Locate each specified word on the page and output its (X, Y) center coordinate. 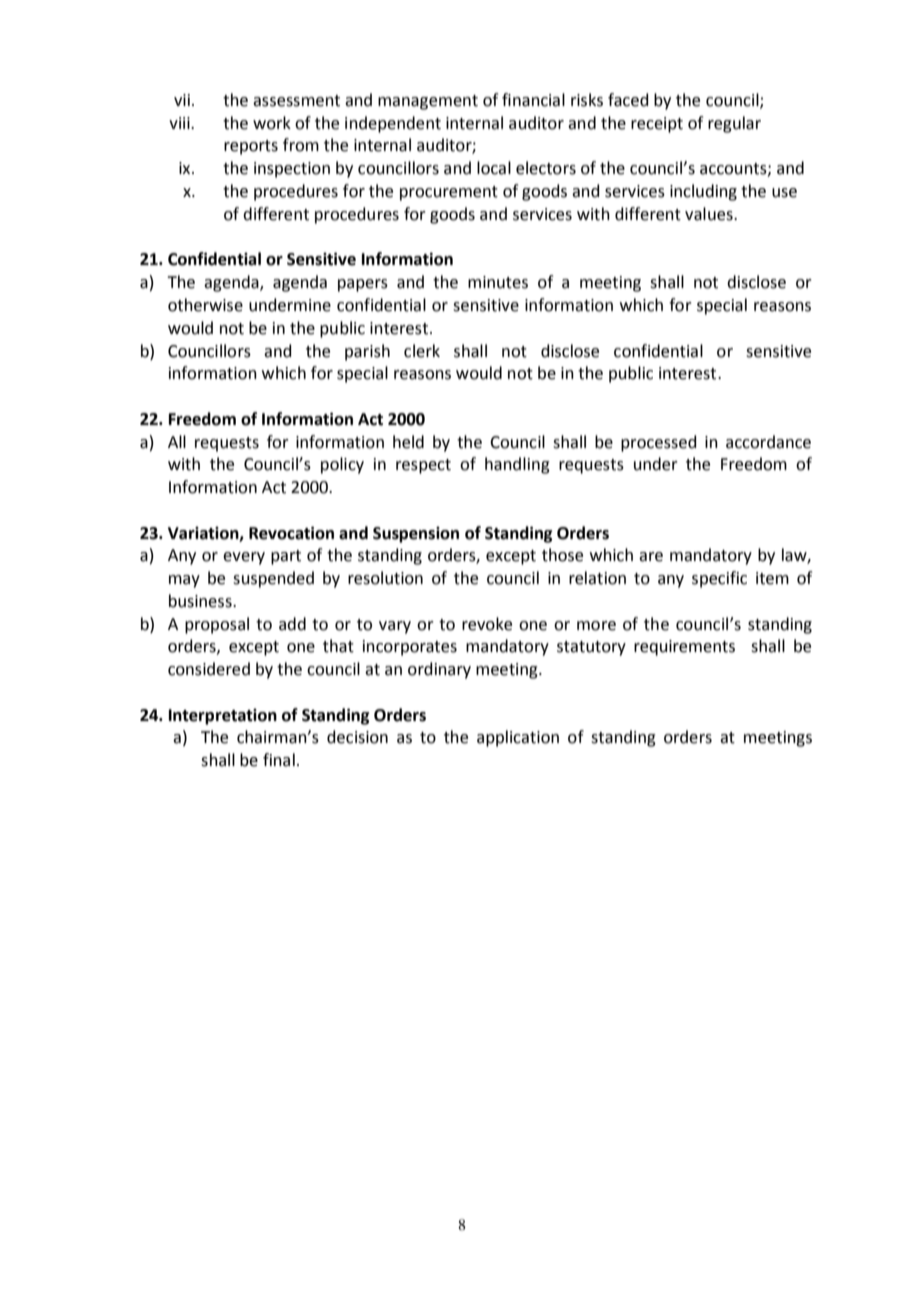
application (518, 738)
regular (734, 124)
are (651, 557)
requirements (684, 648)
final (279, 760)
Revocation (291, 533)
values (710, 214)
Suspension (416, 535)
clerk (422, 351)
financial (533, 100)
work (272, 123)
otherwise (205, 305)
